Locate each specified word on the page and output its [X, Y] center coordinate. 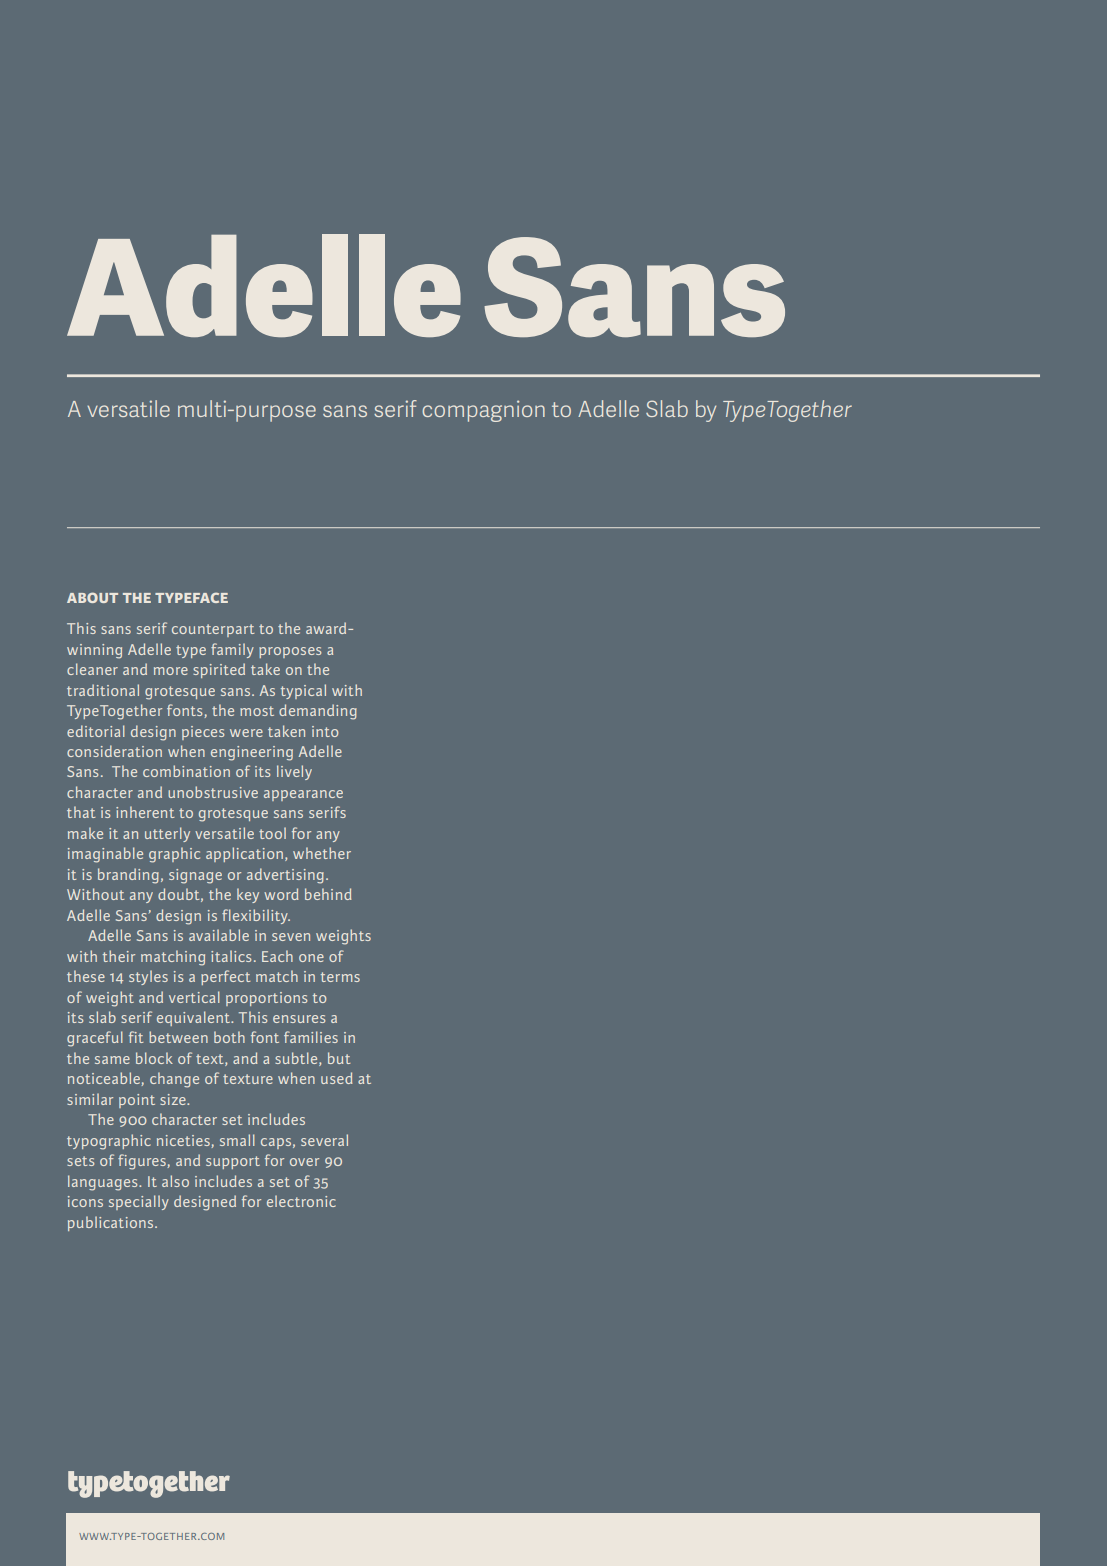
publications [112, 1223]
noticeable [105, 1079]
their [119, 956]
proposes [290, 652]
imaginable [105, 855]
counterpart [213, 630]
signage [195, 876]
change [174, 1080]
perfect [225, 977]
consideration [114, 751]
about [92, 597]
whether [322, 853]
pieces [203, 733]
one [311, 958]
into [325, 731]
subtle [297, 1059]
